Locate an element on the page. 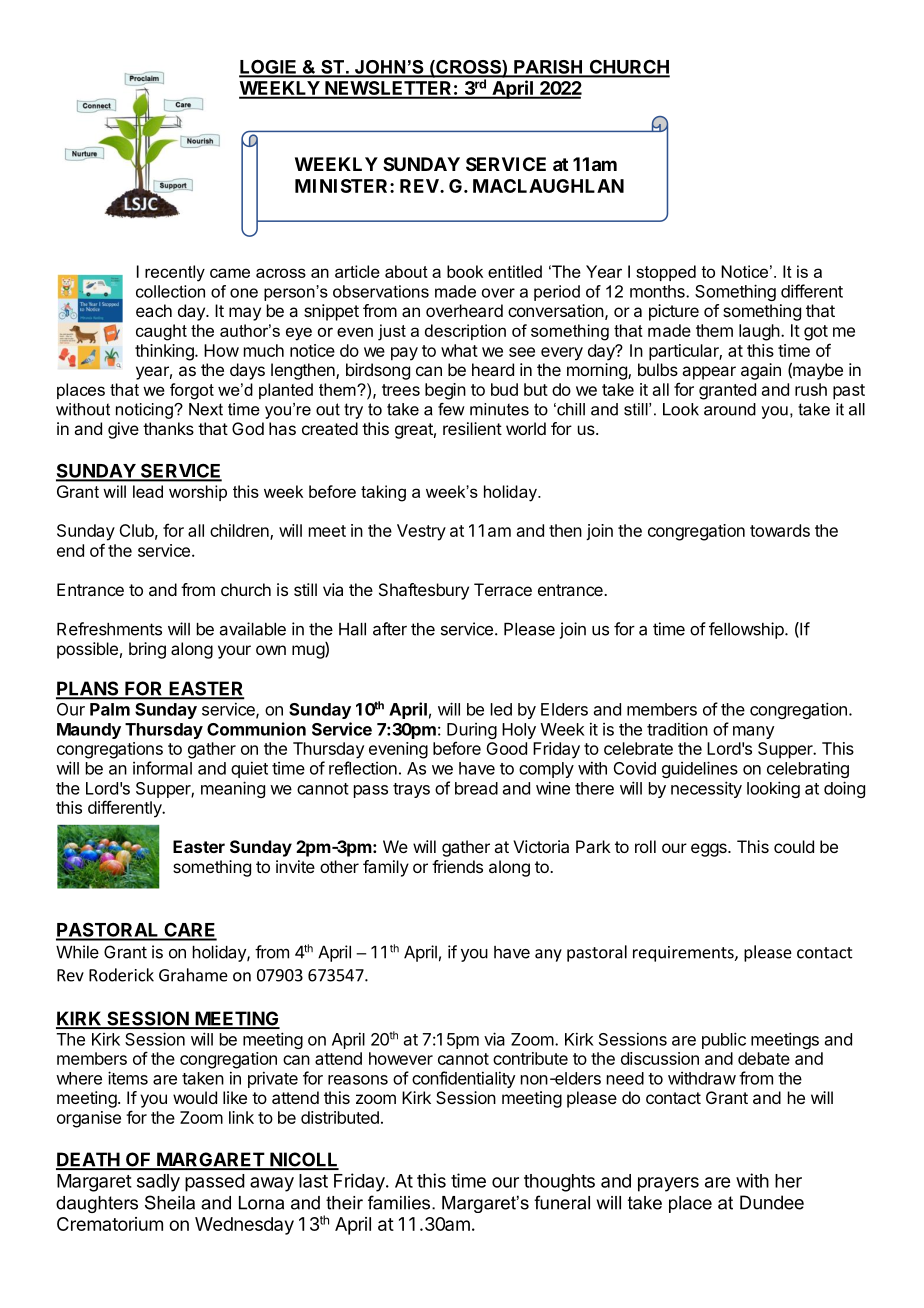 This document has width=924, height=1308. after is located at coordinates (390, 629).
